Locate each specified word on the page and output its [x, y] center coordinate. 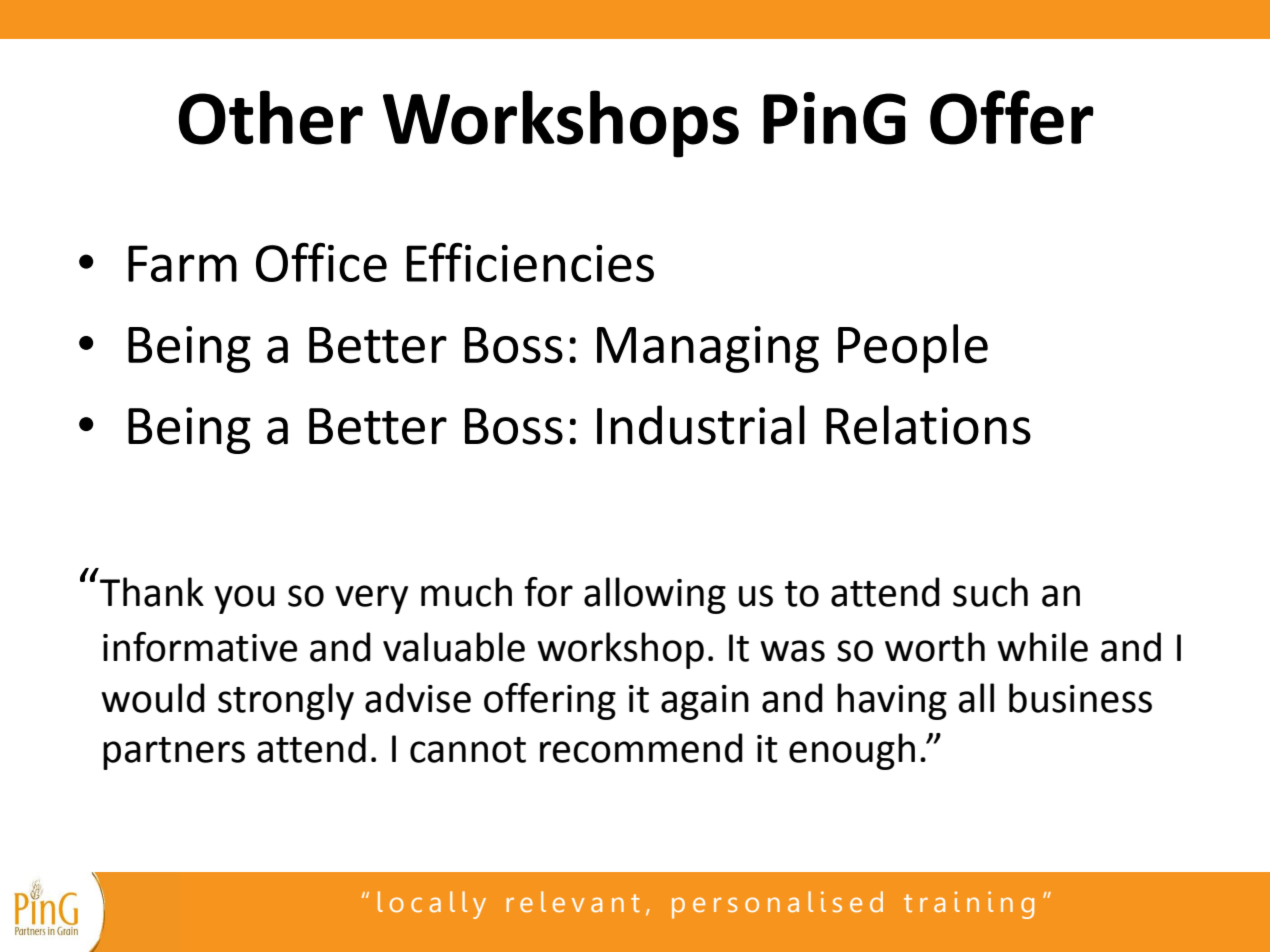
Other [271, 117]
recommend [641, 748]
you [244, 599]
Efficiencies [530, 262]
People [913, 348]
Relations [928, 425]
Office [321, 262]
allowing [655, 595]
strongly [286, 701]
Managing [708, 349]
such [990, 592]
